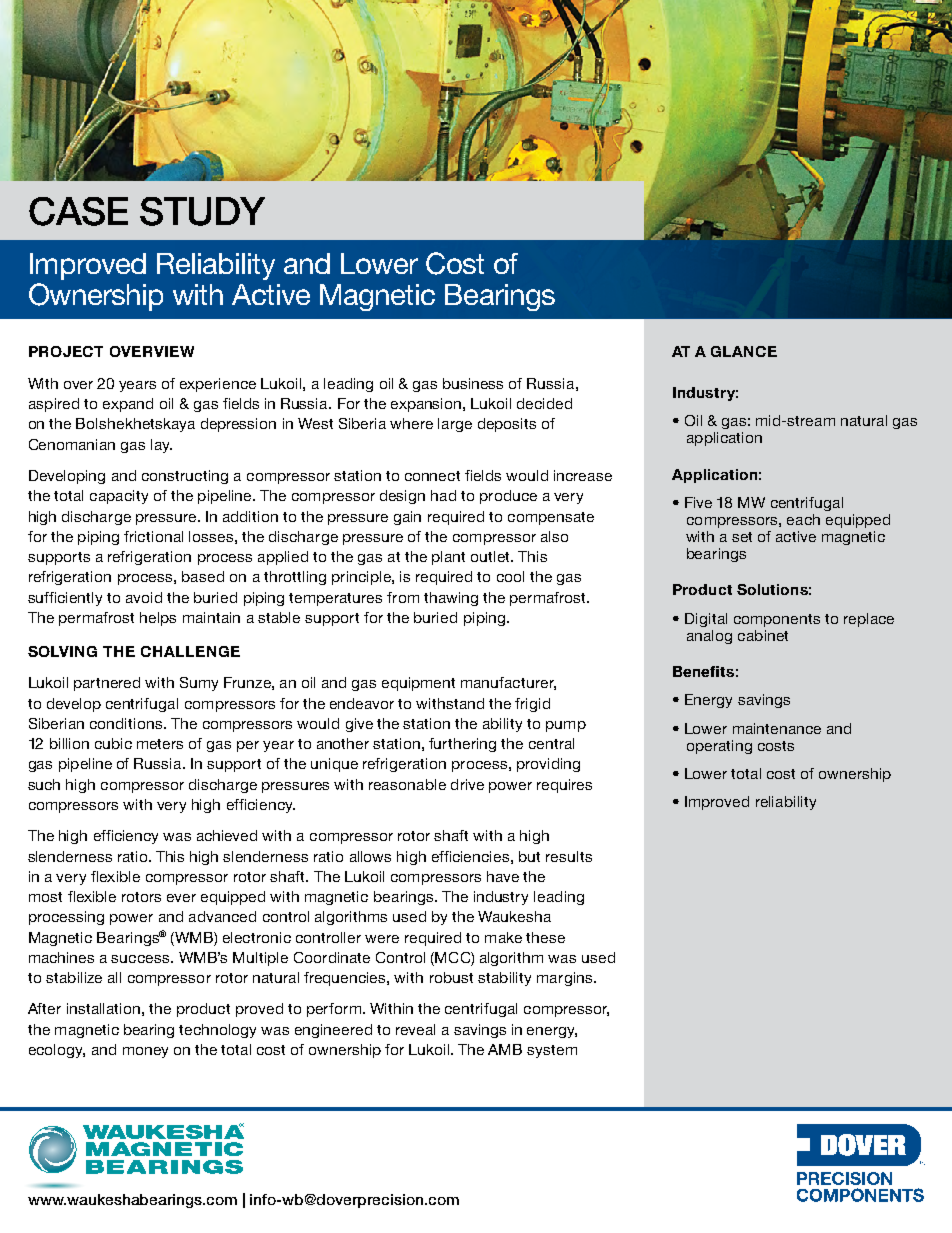 Image resolution: width=952 pixels, height=1233 pixels. Describe the element at coordinates (777, 620) in the page. I see `components` at that location.
